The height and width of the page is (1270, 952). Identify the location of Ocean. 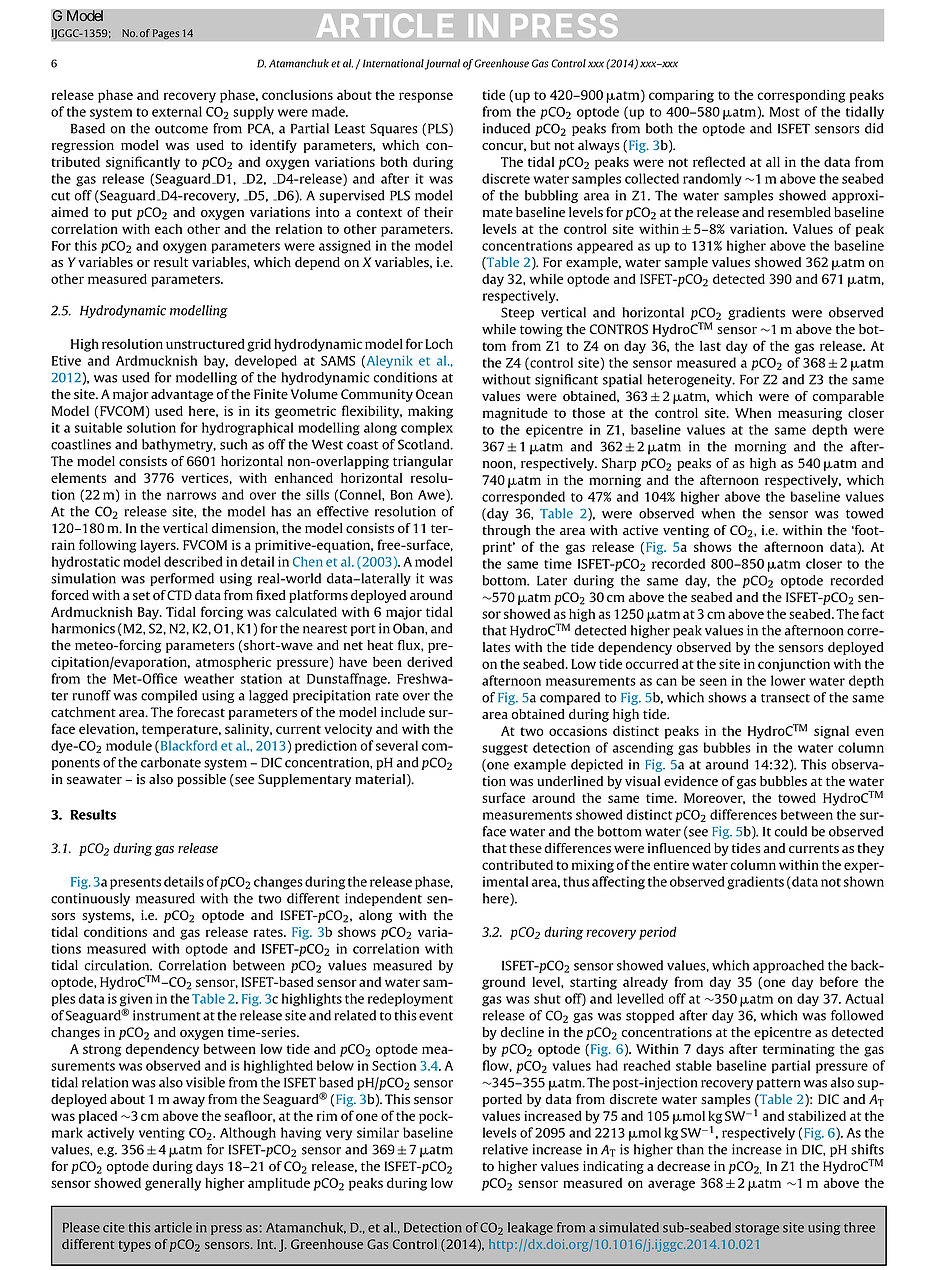
(434, 394).
